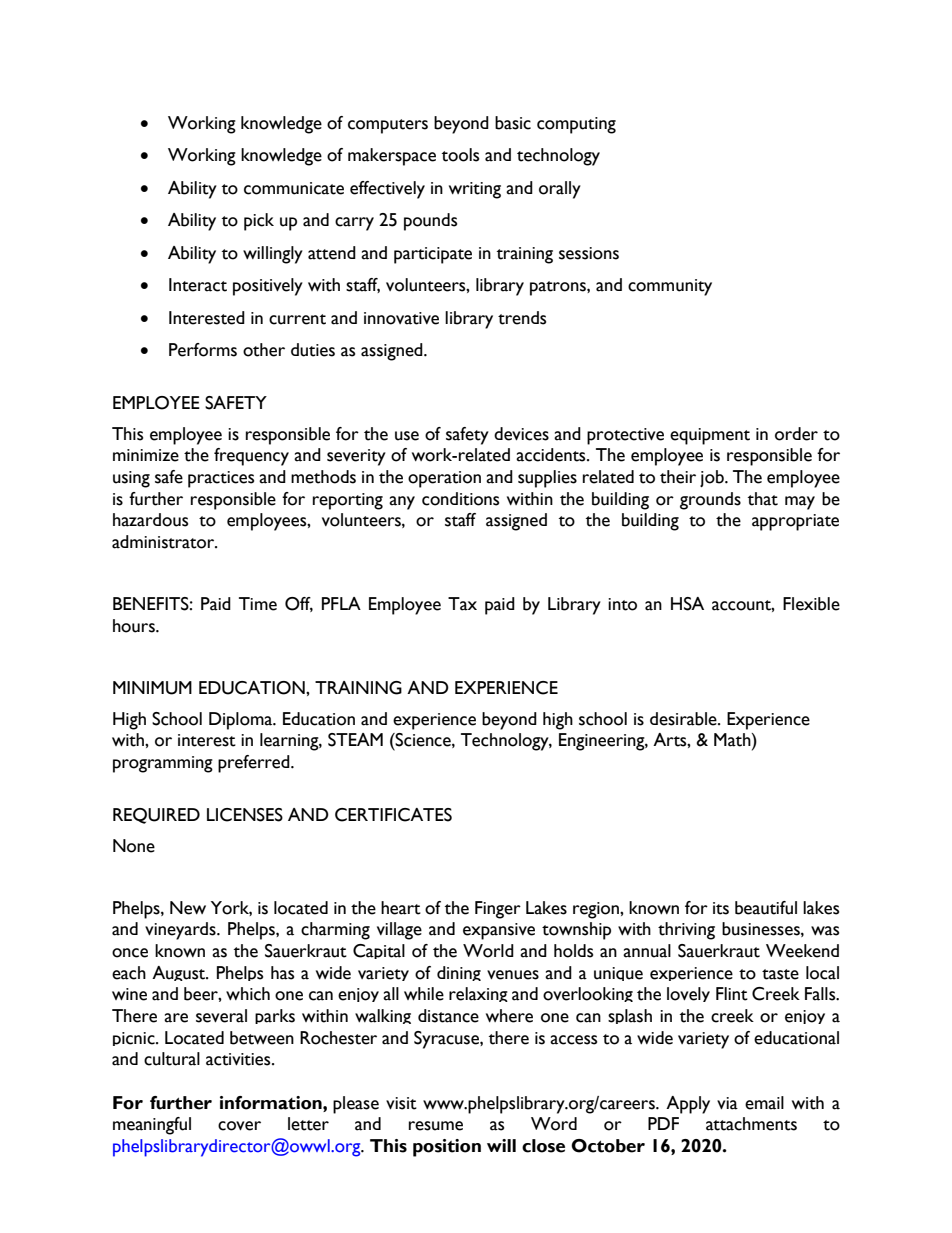 The width and height of the page is (952, 1233). I want to click on computing, so click(576, 125).
